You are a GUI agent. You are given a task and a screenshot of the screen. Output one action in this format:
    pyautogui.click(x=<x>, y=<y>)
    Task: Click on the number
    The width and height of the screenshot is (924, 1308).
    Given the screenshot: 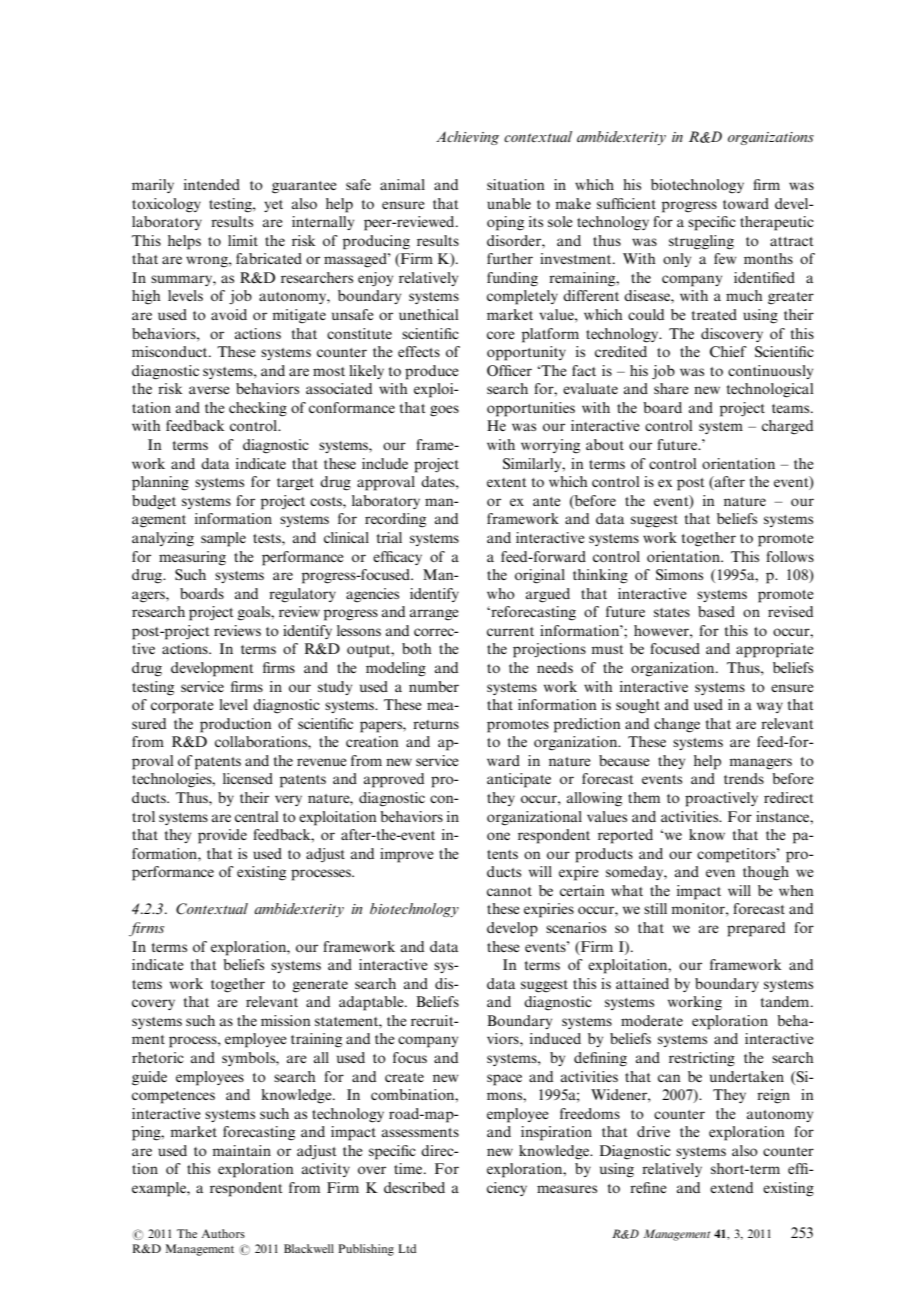 What is the action you would take?
    pyautogui.click(x=434, y=686)
